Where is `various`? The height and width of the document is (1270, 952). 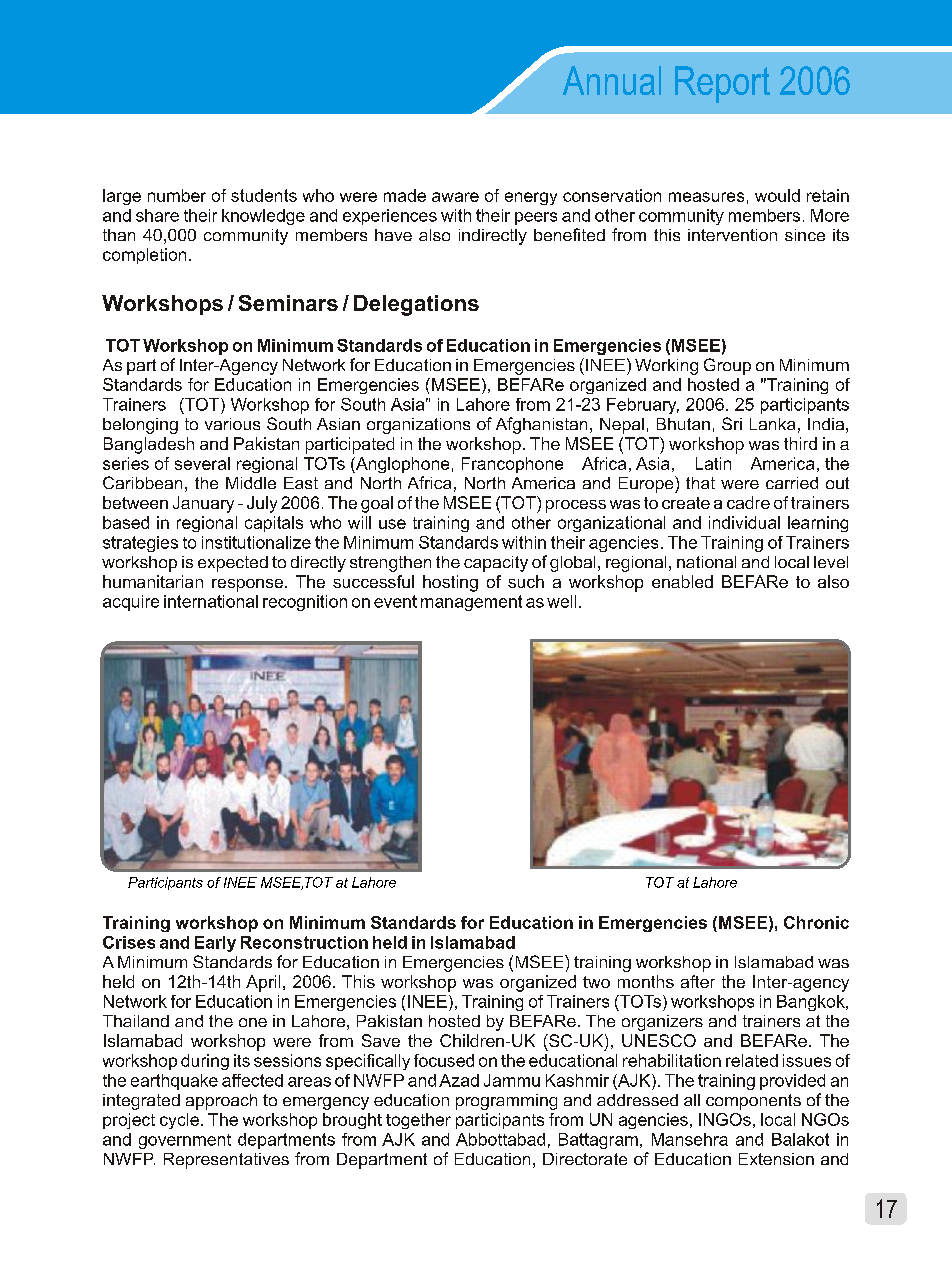
various is located at coordinates (232, 424).
